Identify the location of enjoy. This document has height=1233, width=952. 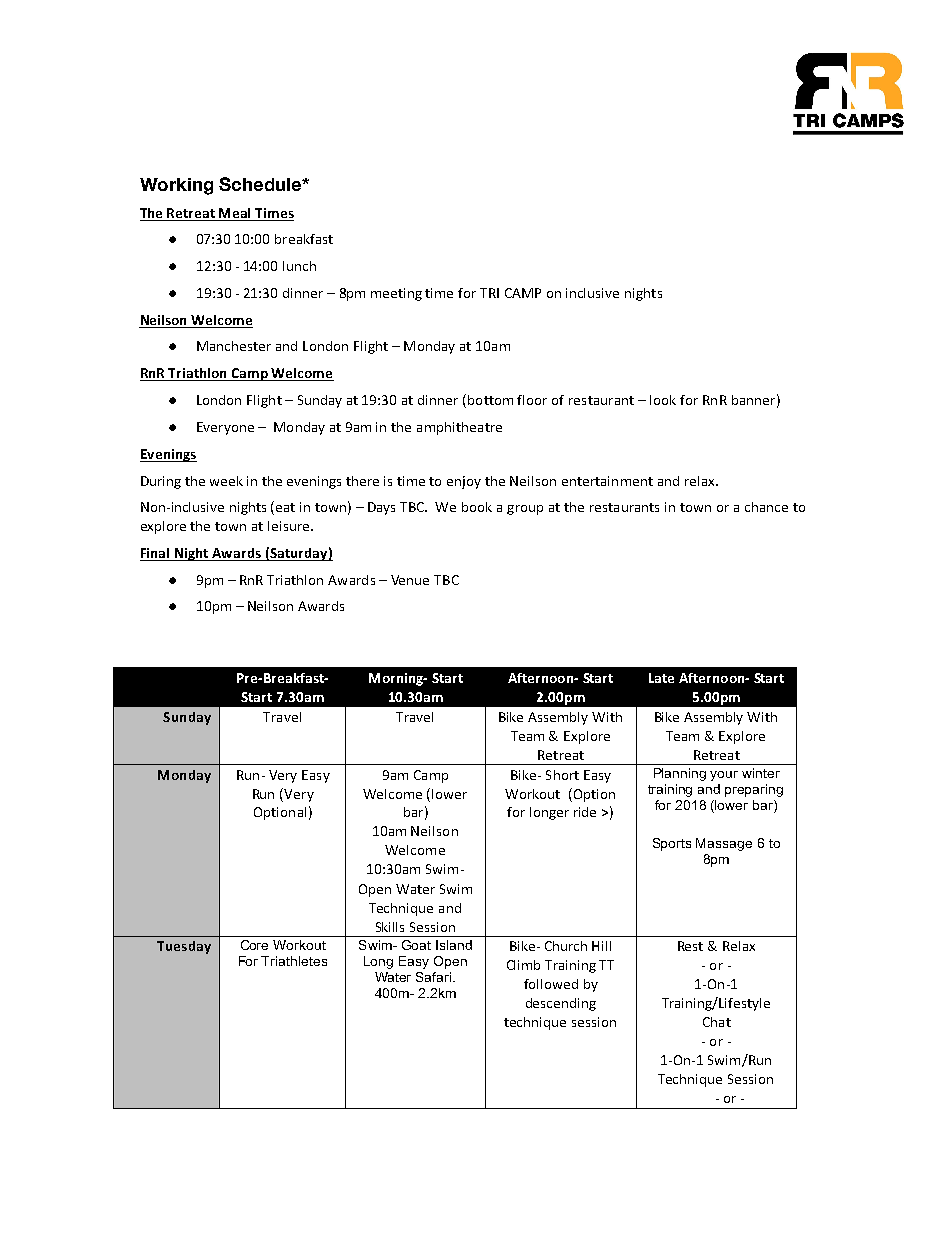
(464, 482).
